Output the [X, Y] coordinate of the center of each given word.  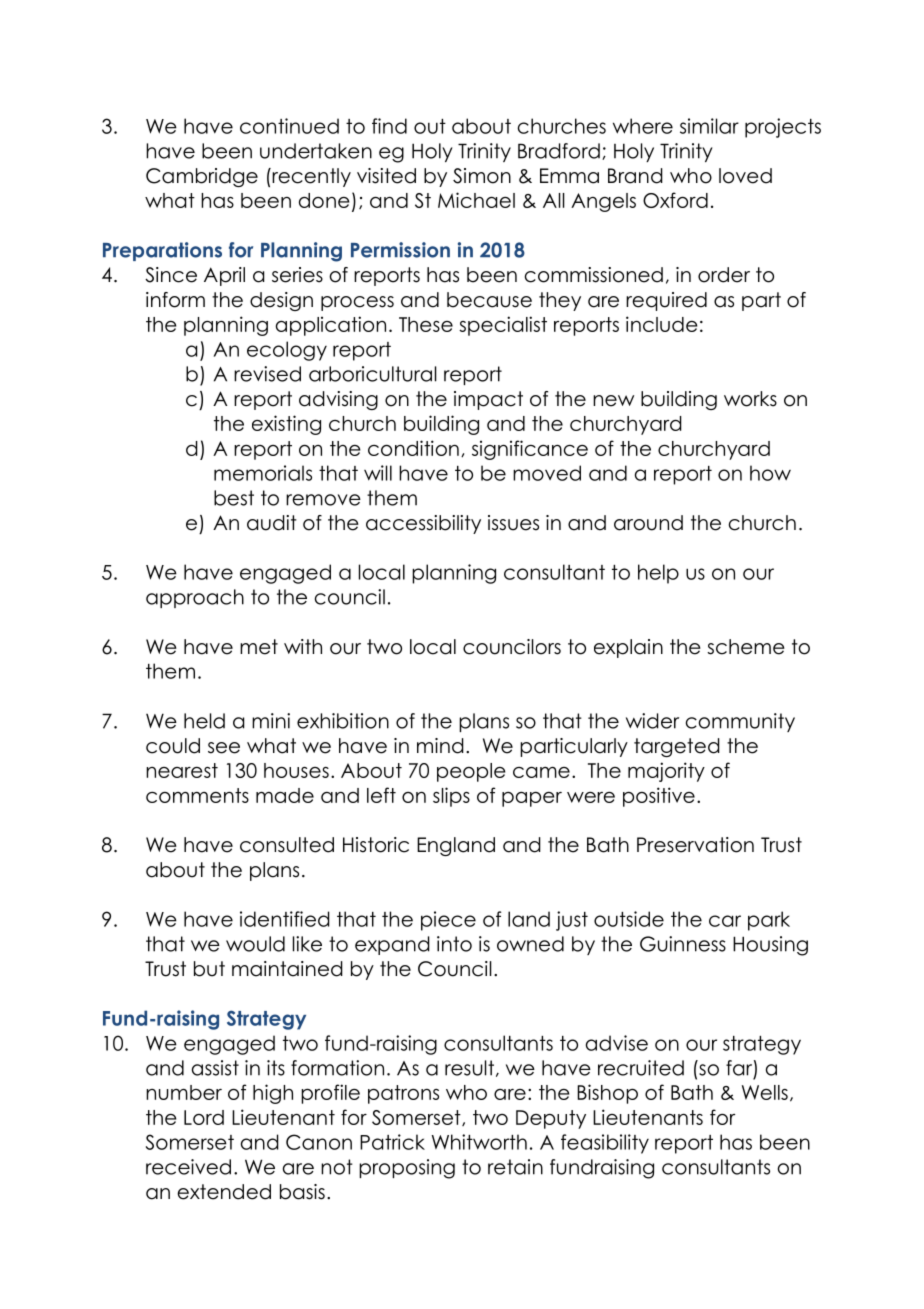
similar [709, 126]
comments [197, 795]
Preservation [695, 845]
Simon [482, 176]
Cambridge [202, 177]
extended [224, 1192]
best [234, 498]
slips [451, 797]
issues [513, 523]
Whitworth [479, 1142]
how [770, 473]
